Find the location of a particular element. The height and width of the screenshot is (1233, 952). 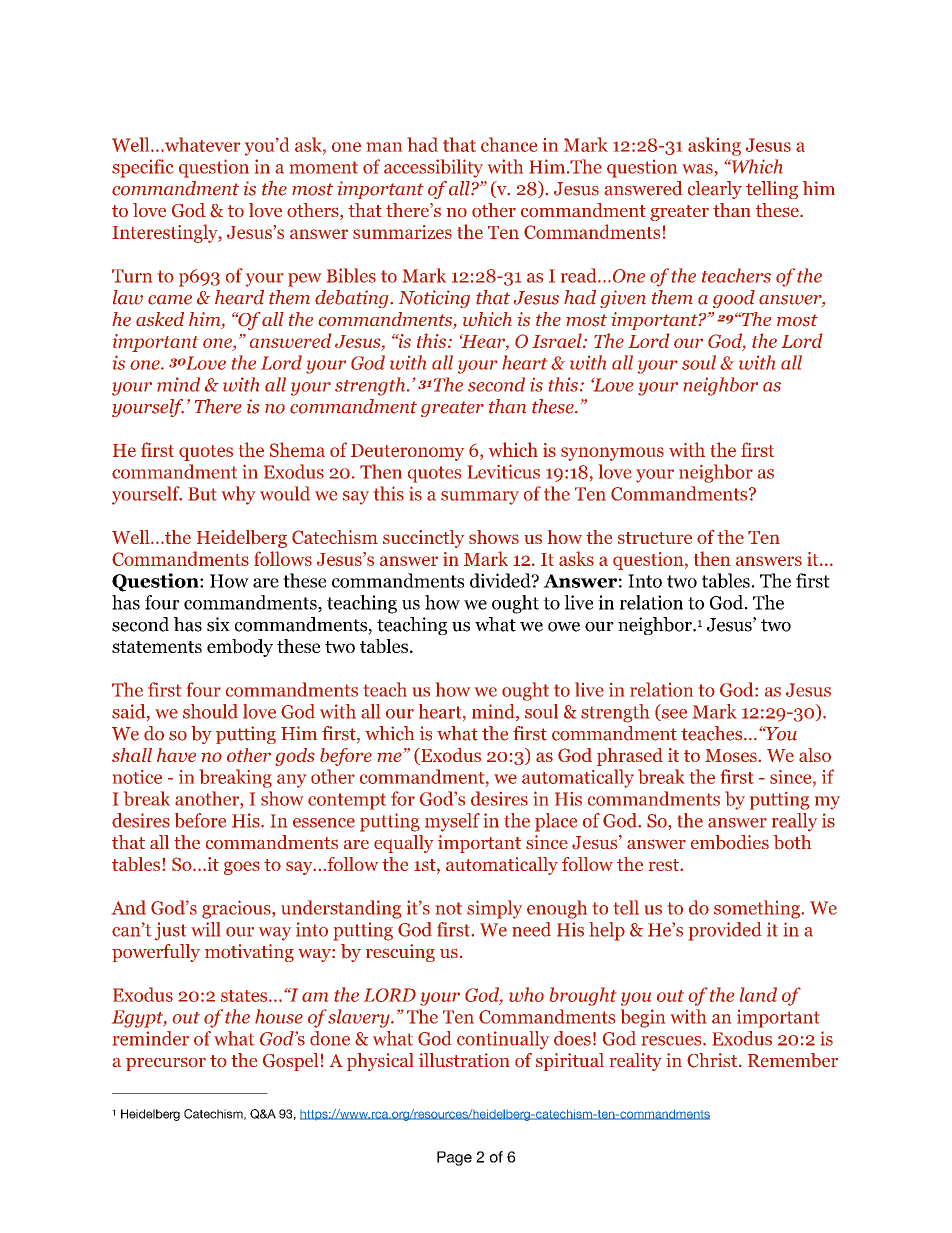

specific is located at coordinates (143, 168).
